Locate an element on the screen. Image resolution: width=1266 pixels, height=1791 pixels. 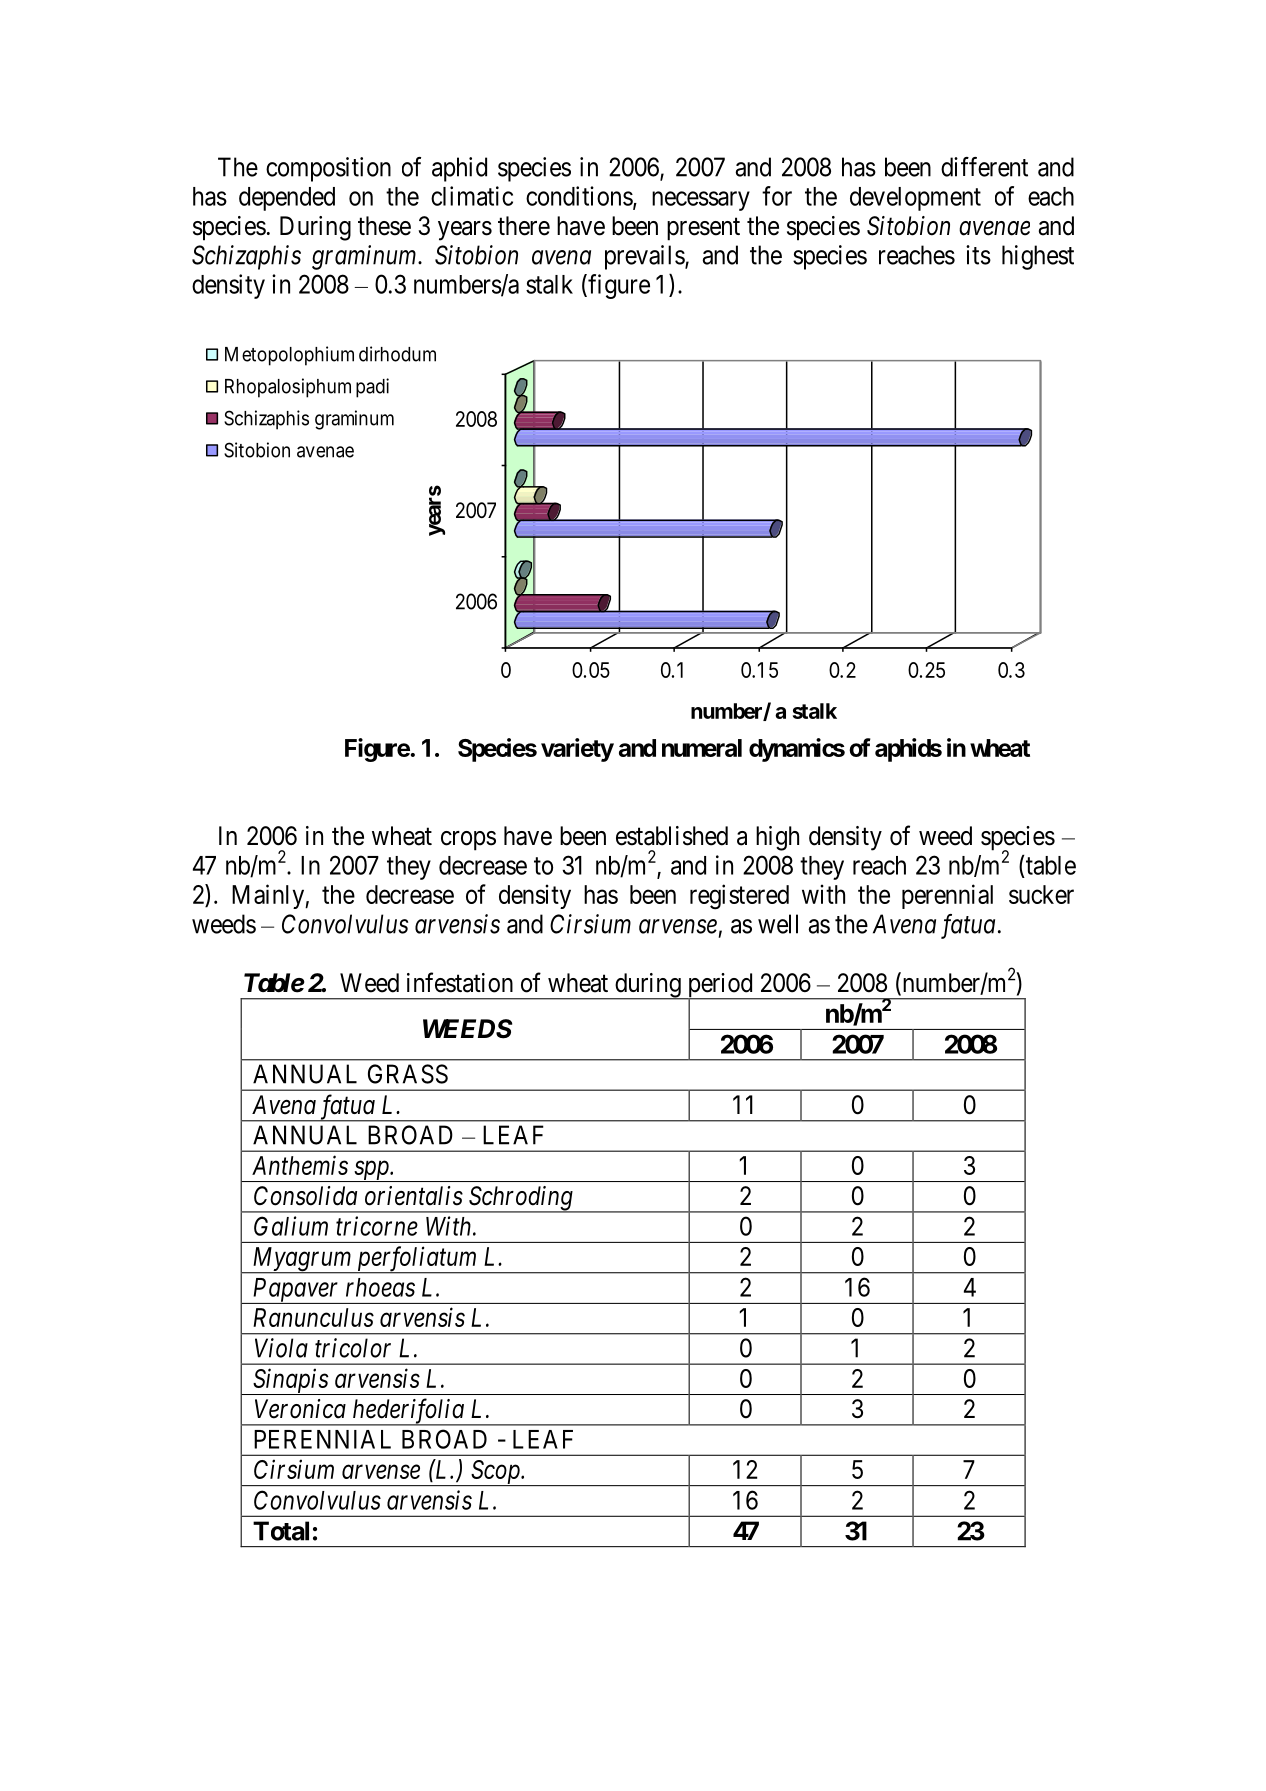
numeral is located at coordinates (702, 748).
